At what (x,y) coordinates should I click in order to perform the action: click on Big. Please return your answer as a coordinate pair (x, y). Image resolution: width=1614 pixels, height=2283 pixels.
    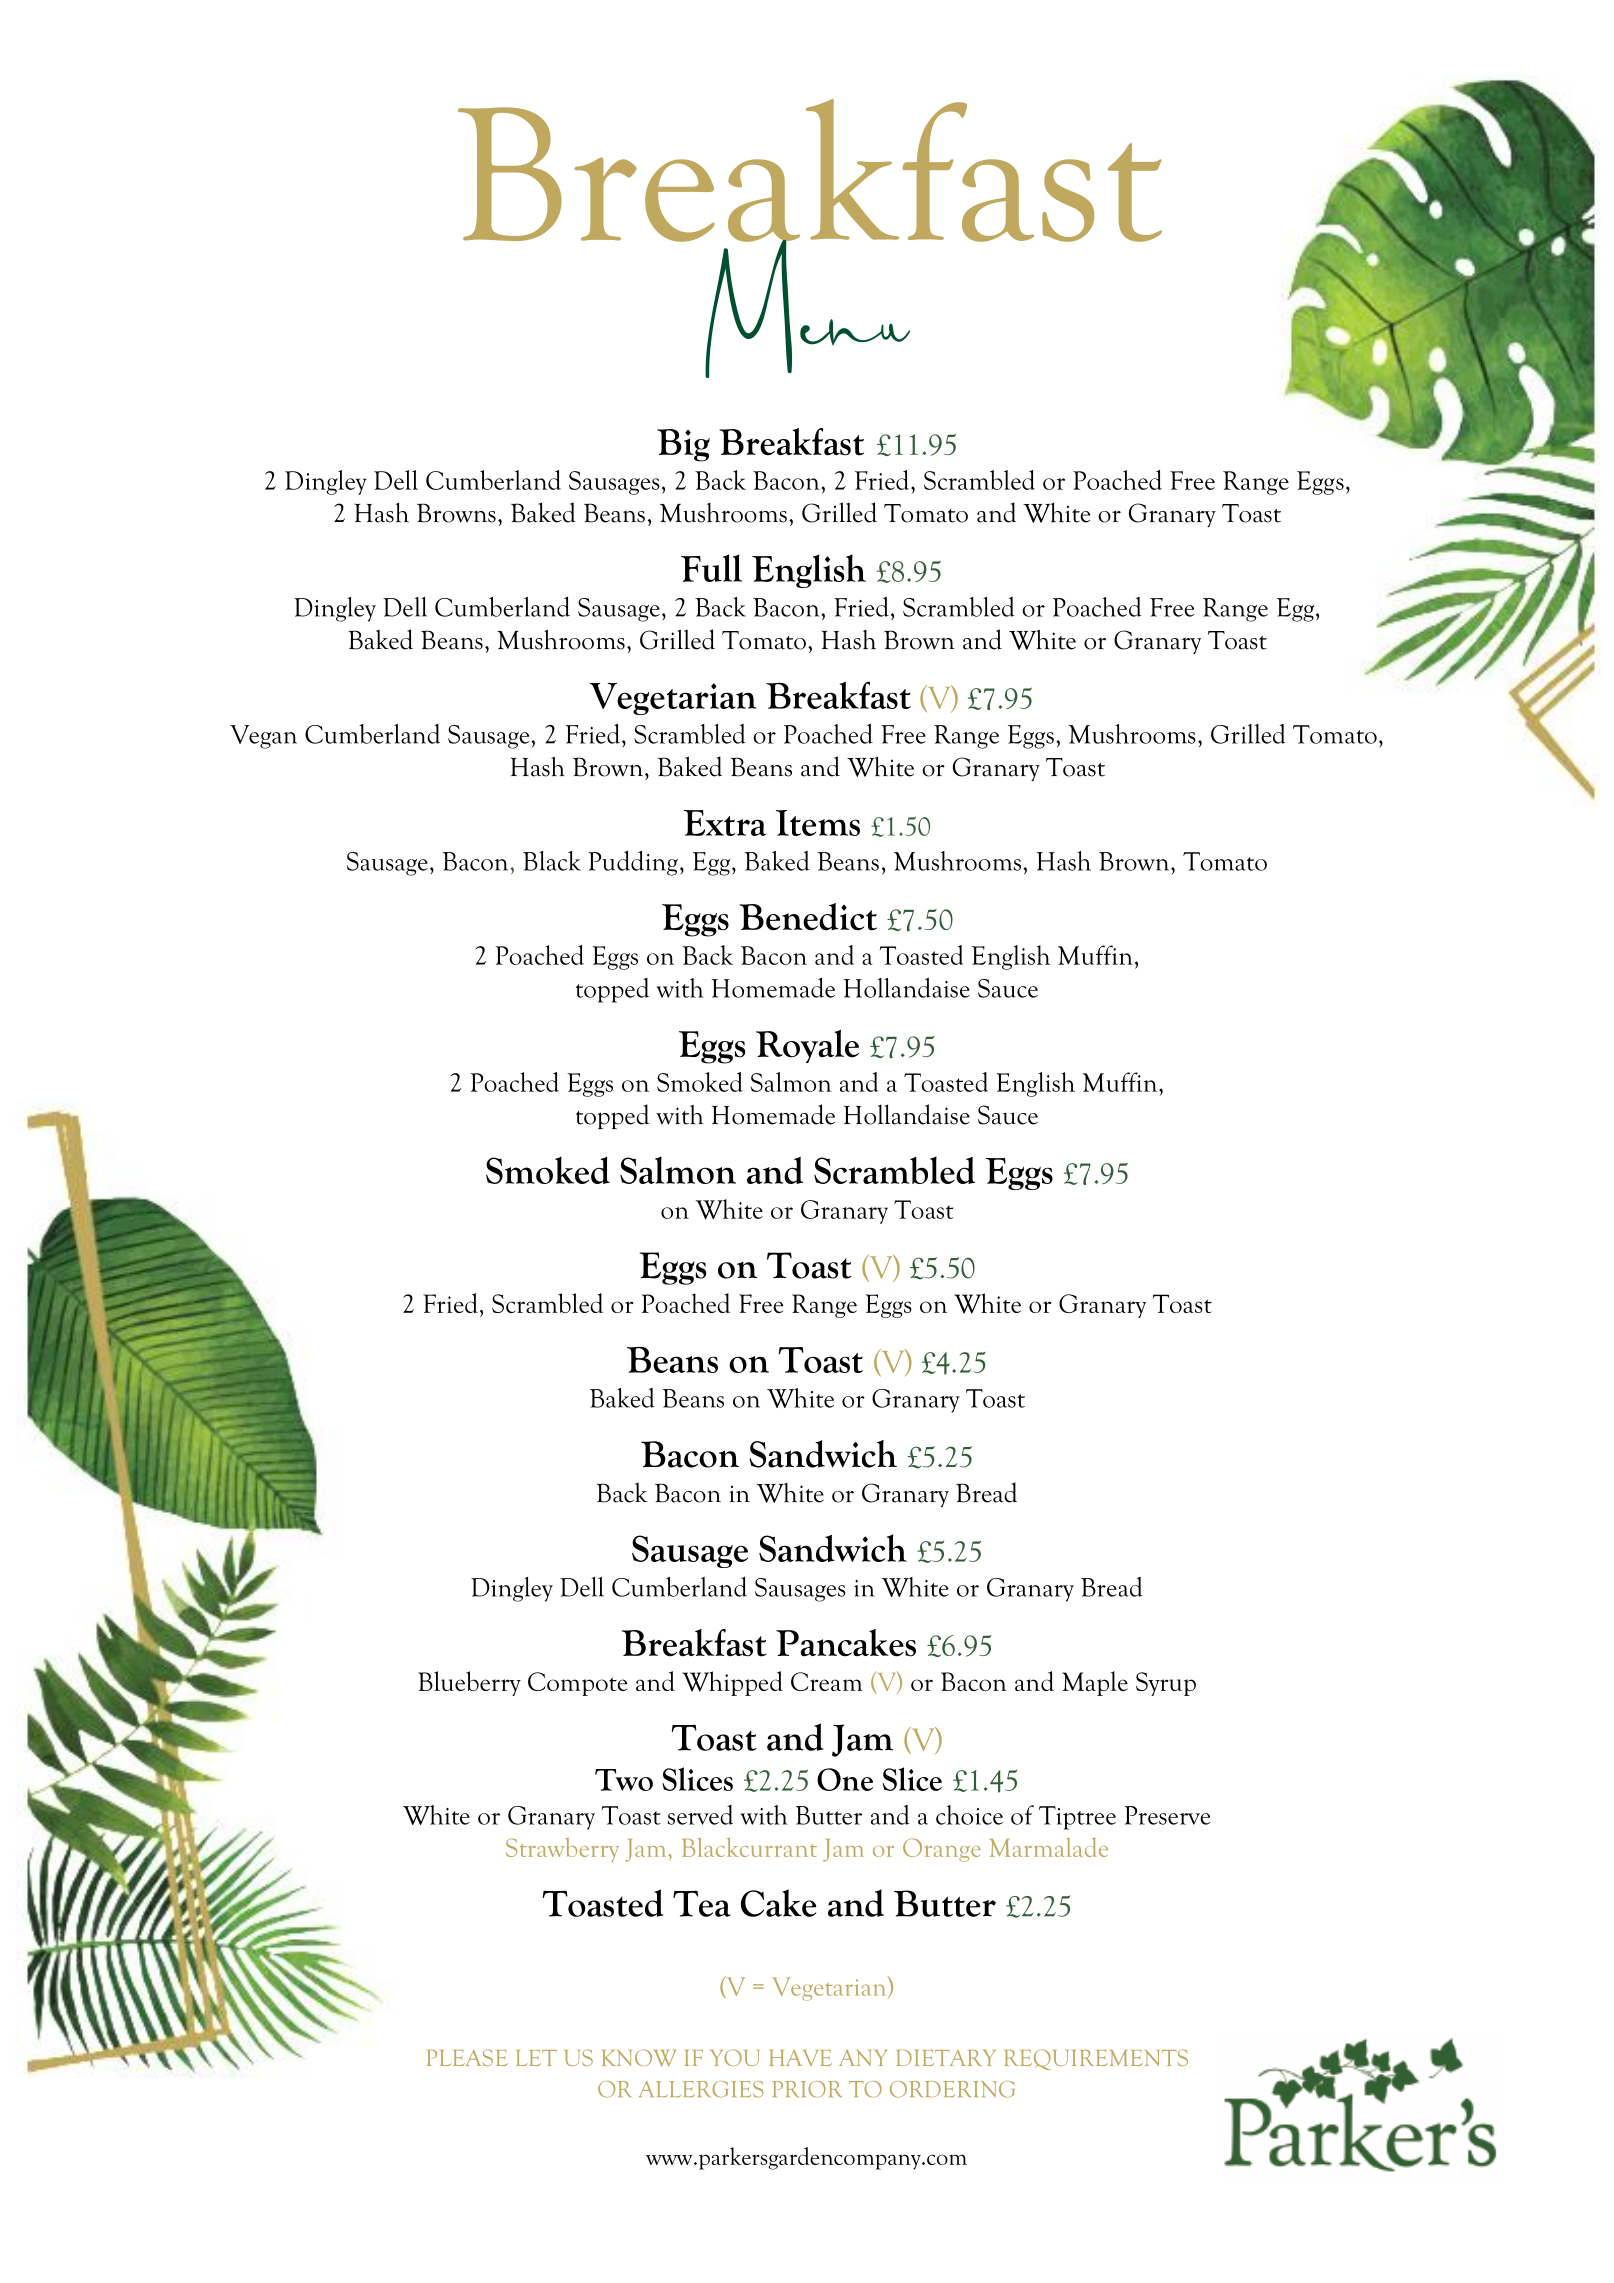
    Looking at the image, I should click on (683, 445).
